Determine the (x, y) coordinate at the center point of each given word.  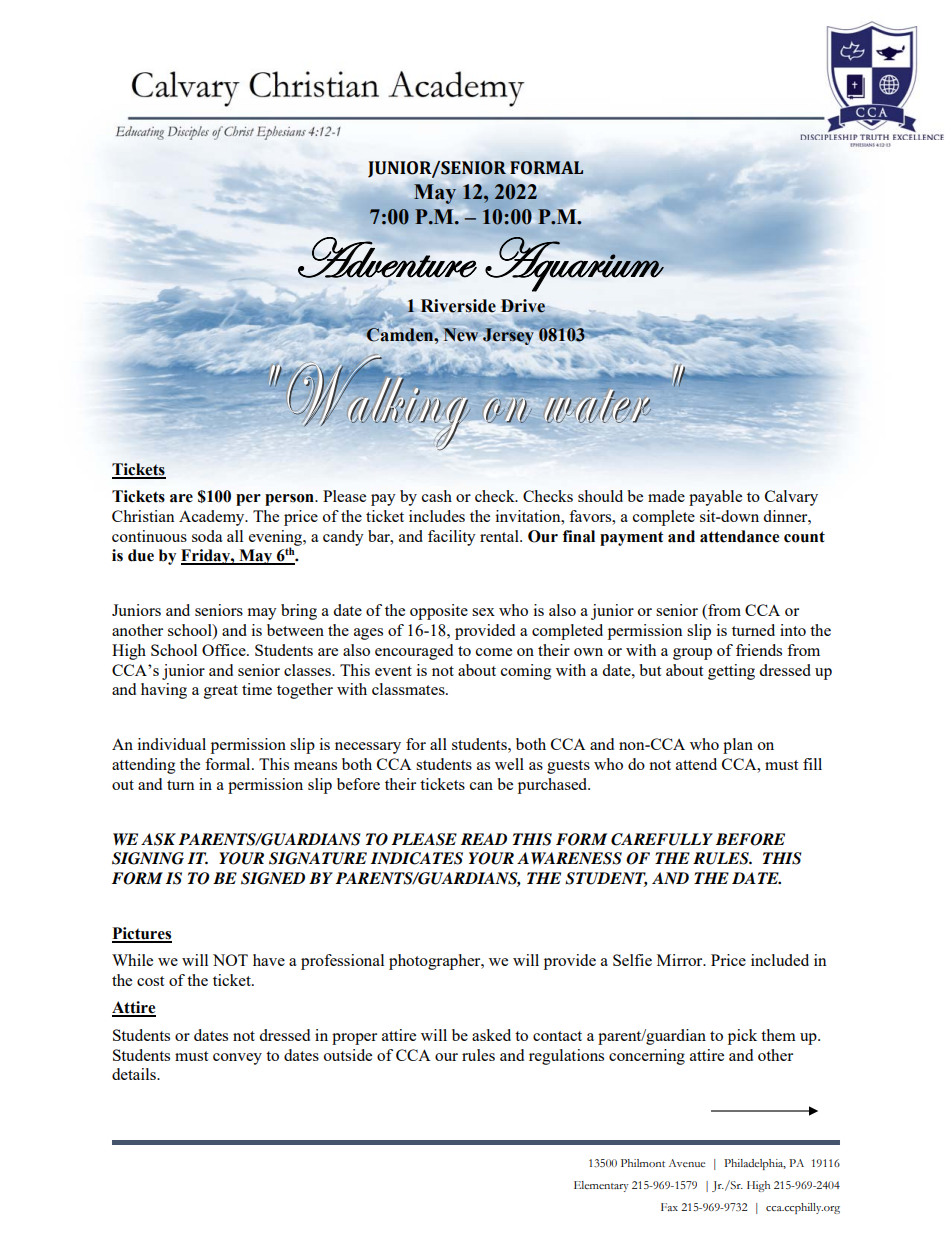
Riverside (458, 306)
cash (437, 496)
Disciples (188, 133)
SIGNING (148, 858)
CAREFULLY (662, 839)
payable (715, 498)
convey (237, 1059)
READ (484, 839)
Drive (523, 306)
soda (207, 536)
